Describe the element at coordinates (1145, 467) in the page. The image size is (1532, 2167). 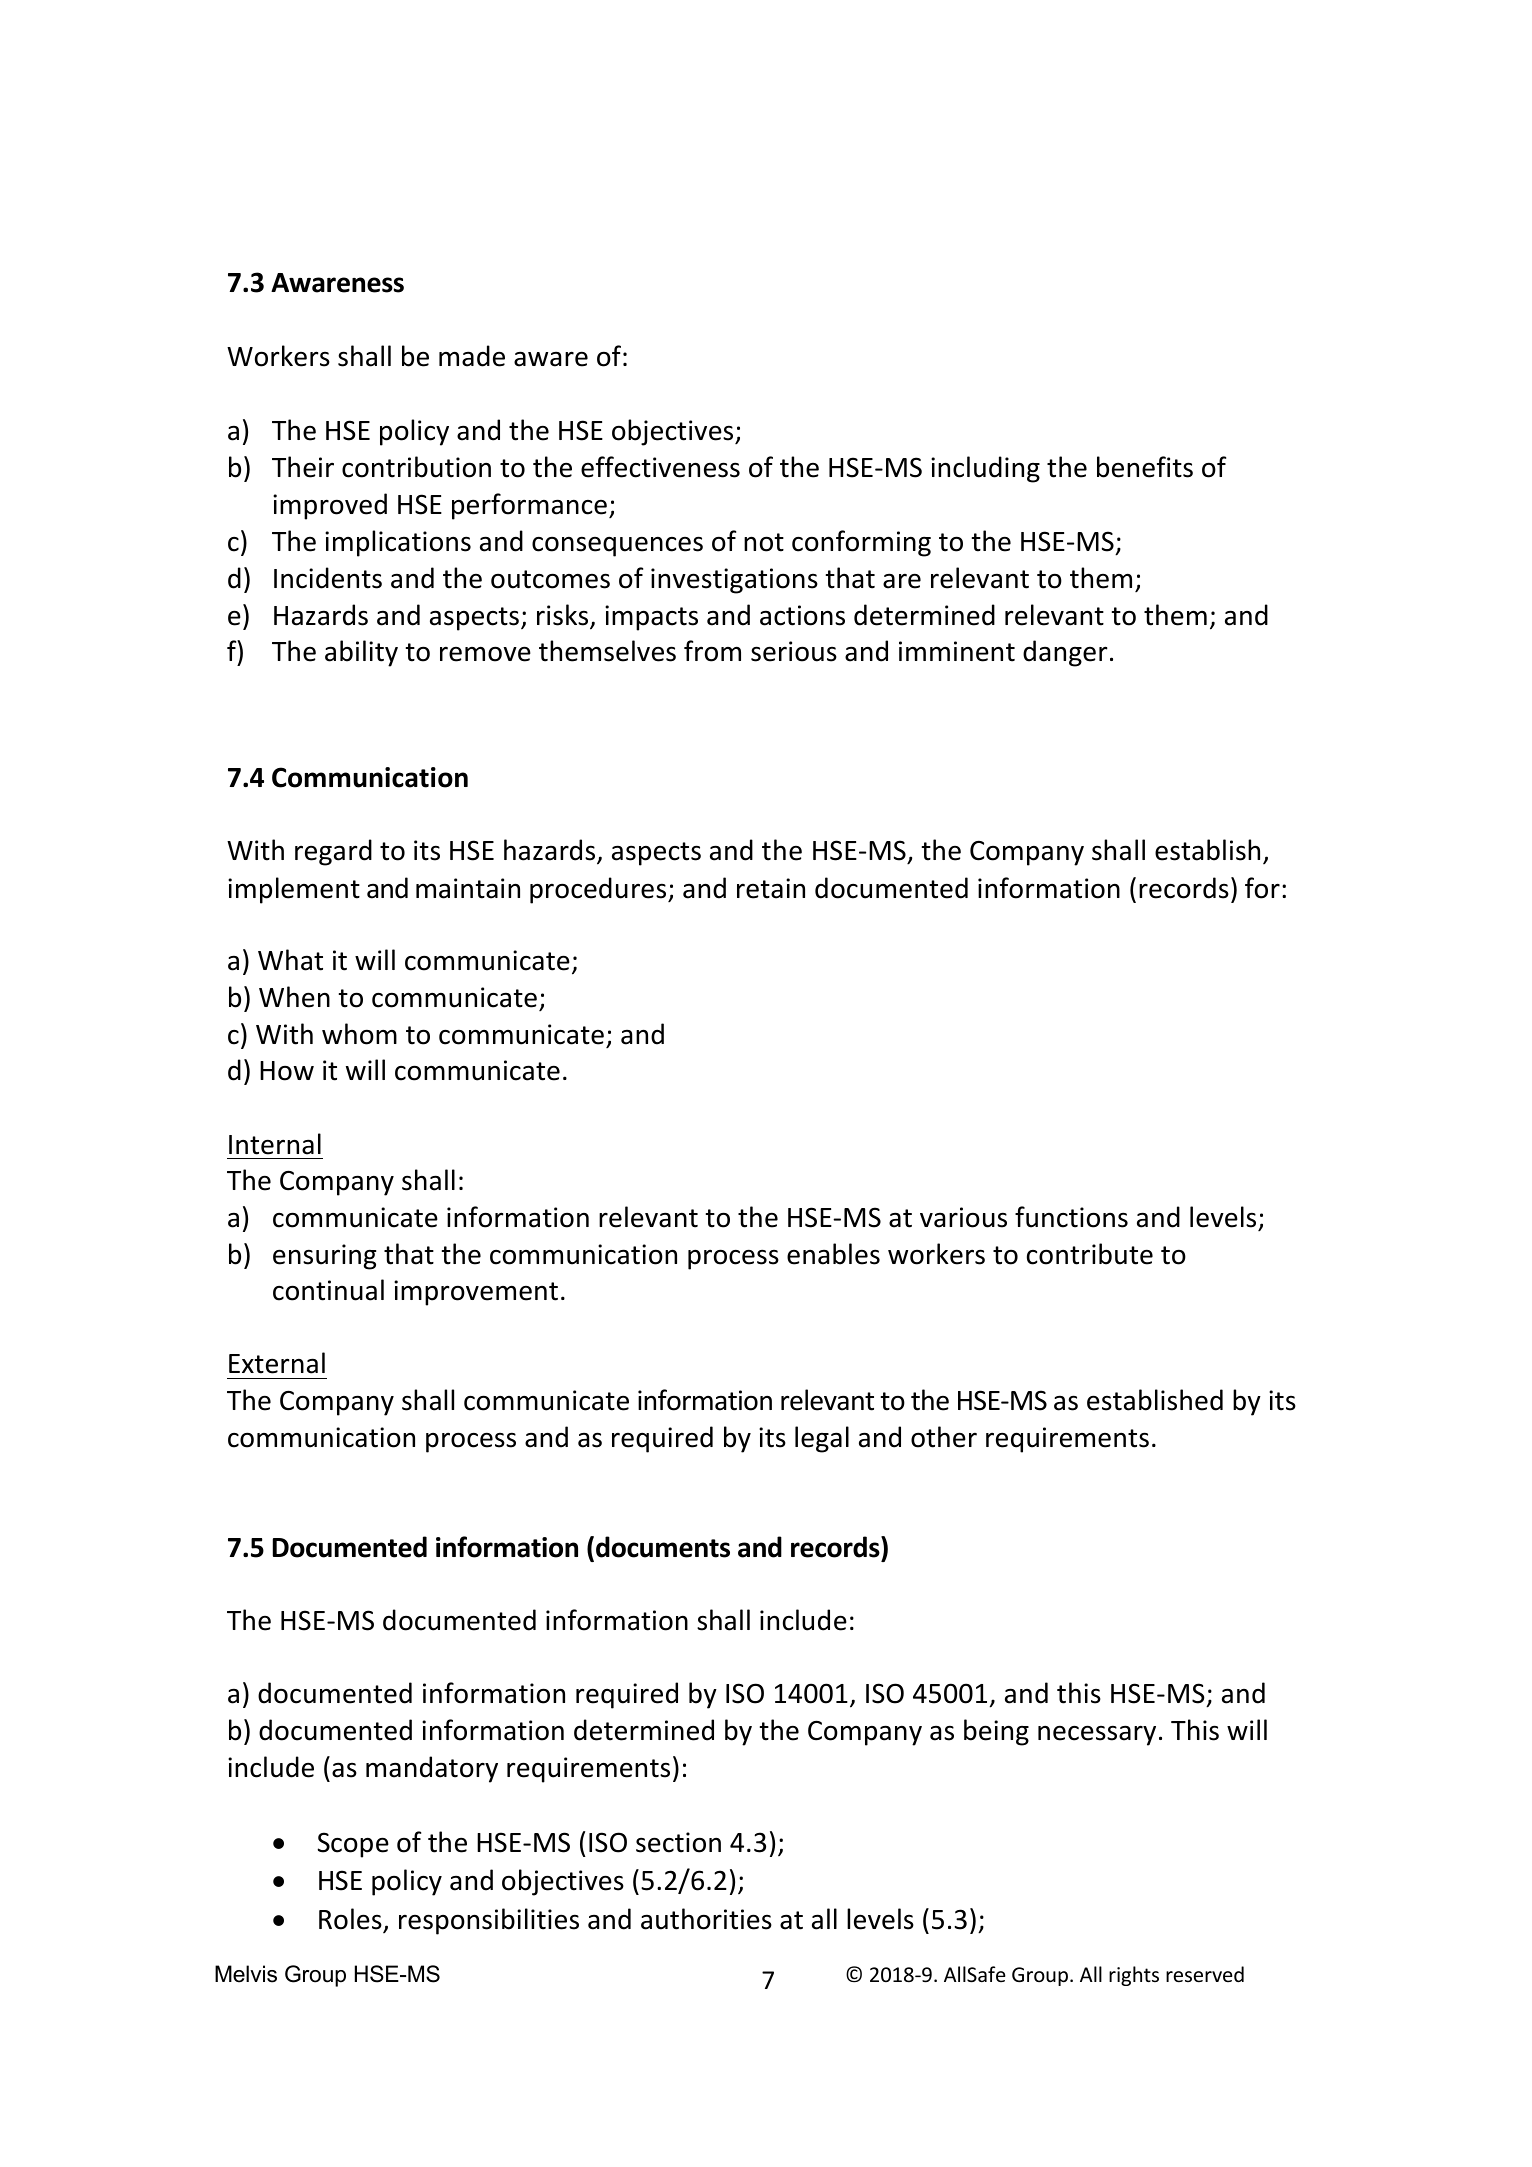
I see `benefits` at that location.
